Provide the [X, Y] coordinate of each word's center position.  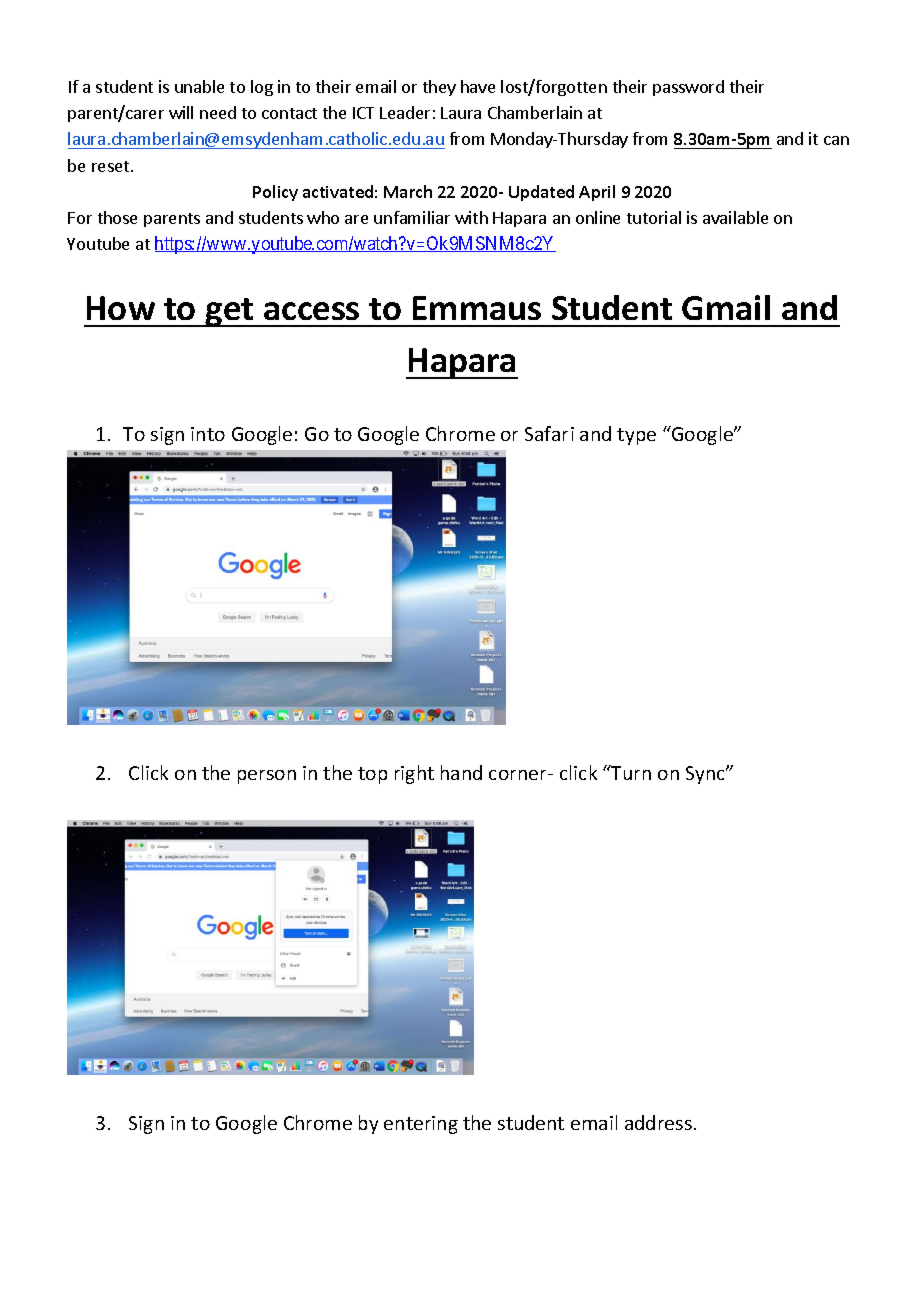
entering [421, 1125]
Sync [706, 775]
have [478, 86]
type [636, 436]
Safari [549, 433]
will [181, 112]
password [688, 88]
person [267, 777]
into [208, 434]
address [658, 1122]
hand [461, 772]
